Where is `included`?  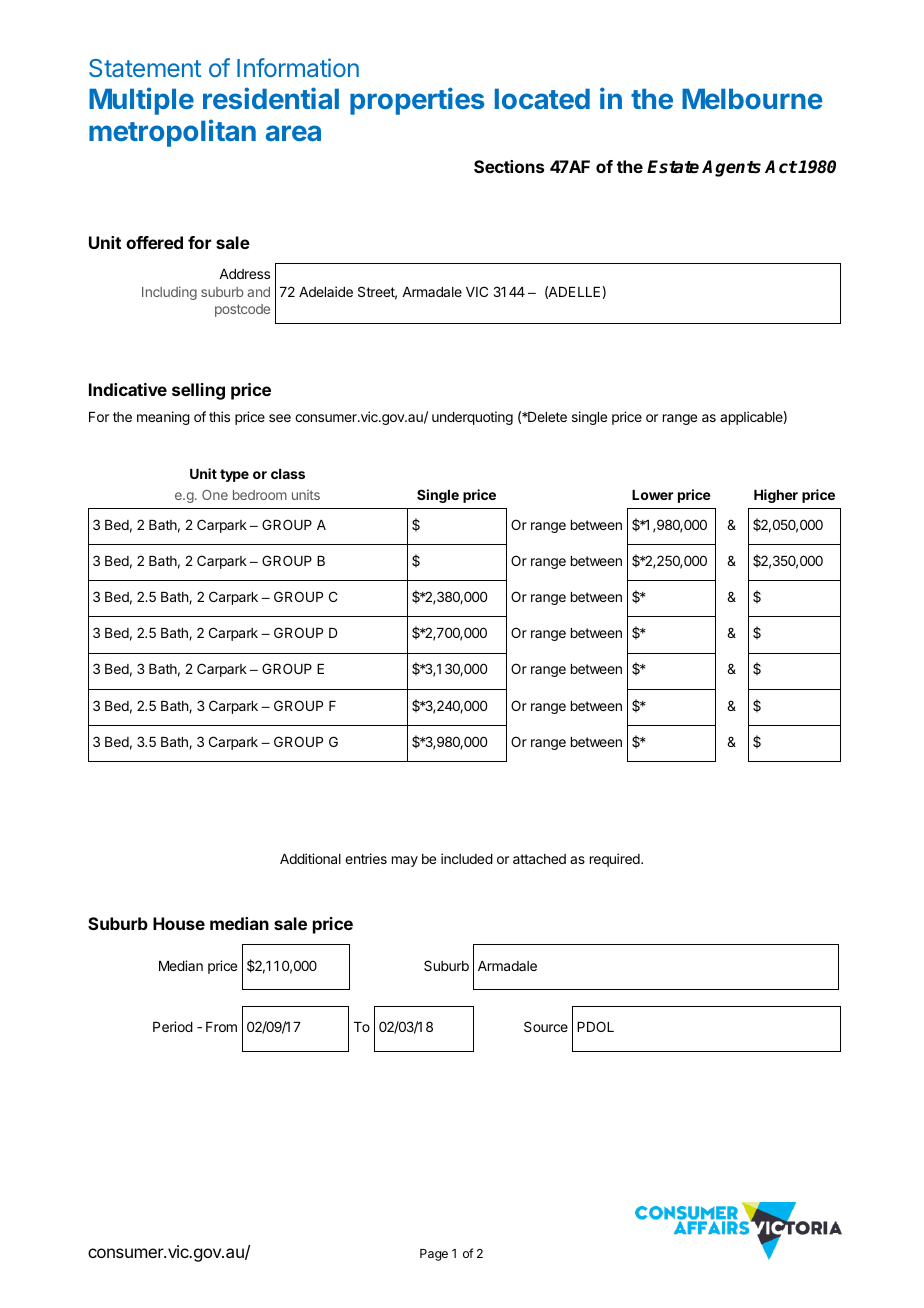 included is located at coordinates (467, 858).
